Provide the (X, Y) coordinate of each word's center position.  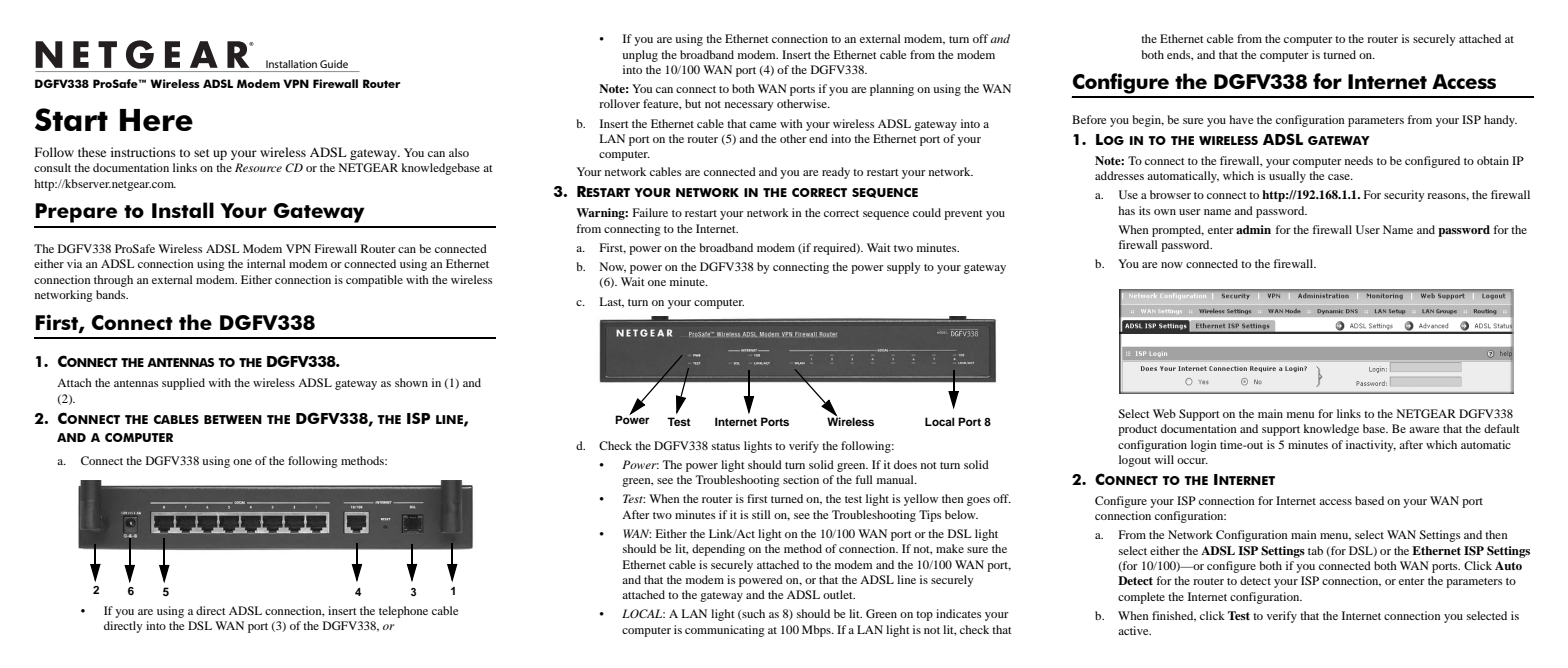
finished (1174, 616)
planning (892, 90)
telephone (403, 612)
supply (904, 268)
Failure (650, 212)
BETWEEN (233, 419)
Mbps (817, 631)
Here (156, 120)
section (801, 479)
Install (183, 210)
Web (1164, 413)
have (1241, 119)
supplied (183, 384)
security (1404, 196)
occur (1192, 461)
